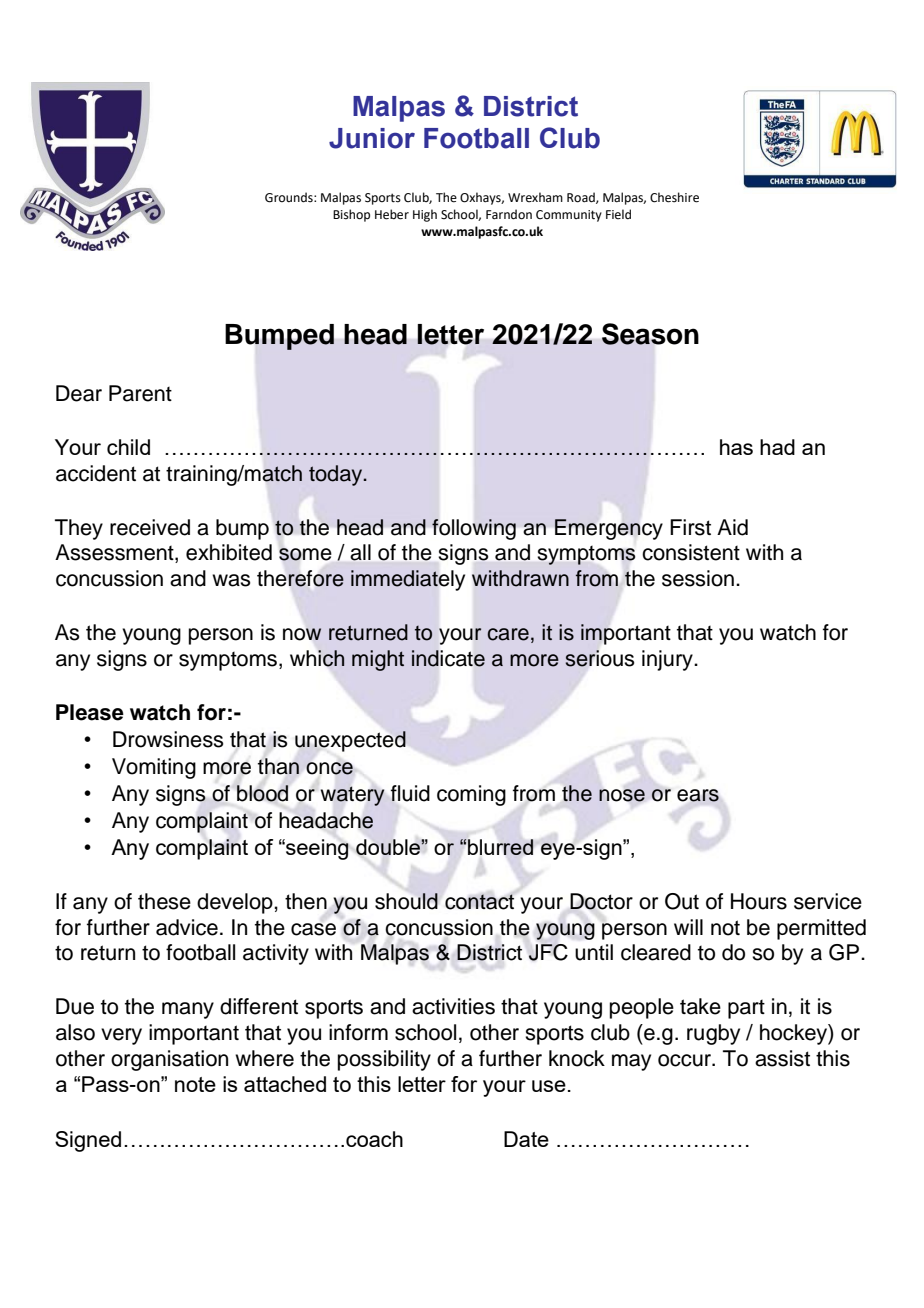  I want to click on Cheshire, so click(674, 197).
